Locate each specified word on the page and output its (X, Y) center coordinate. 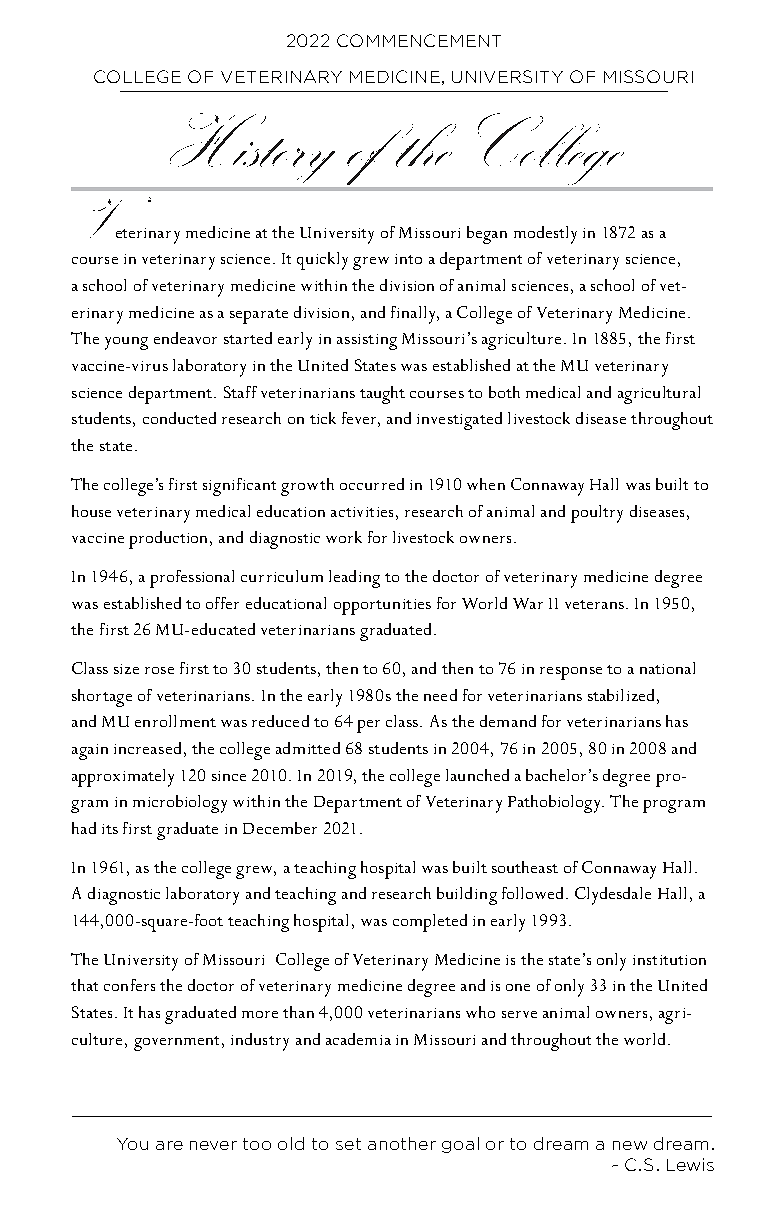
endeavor (185, 338)
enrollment (175, 721)
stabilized (621, 695)
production (170, 540)
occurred (372, 484)
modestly (545, 235)
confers (129, 985)
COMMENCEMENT (419, 40)
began (487, 235)
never (213, 1145)
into (408, 259)
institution (669, 960)
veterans (594, 604)
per (368, 726)
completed (430, 923)
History (252, 148)
